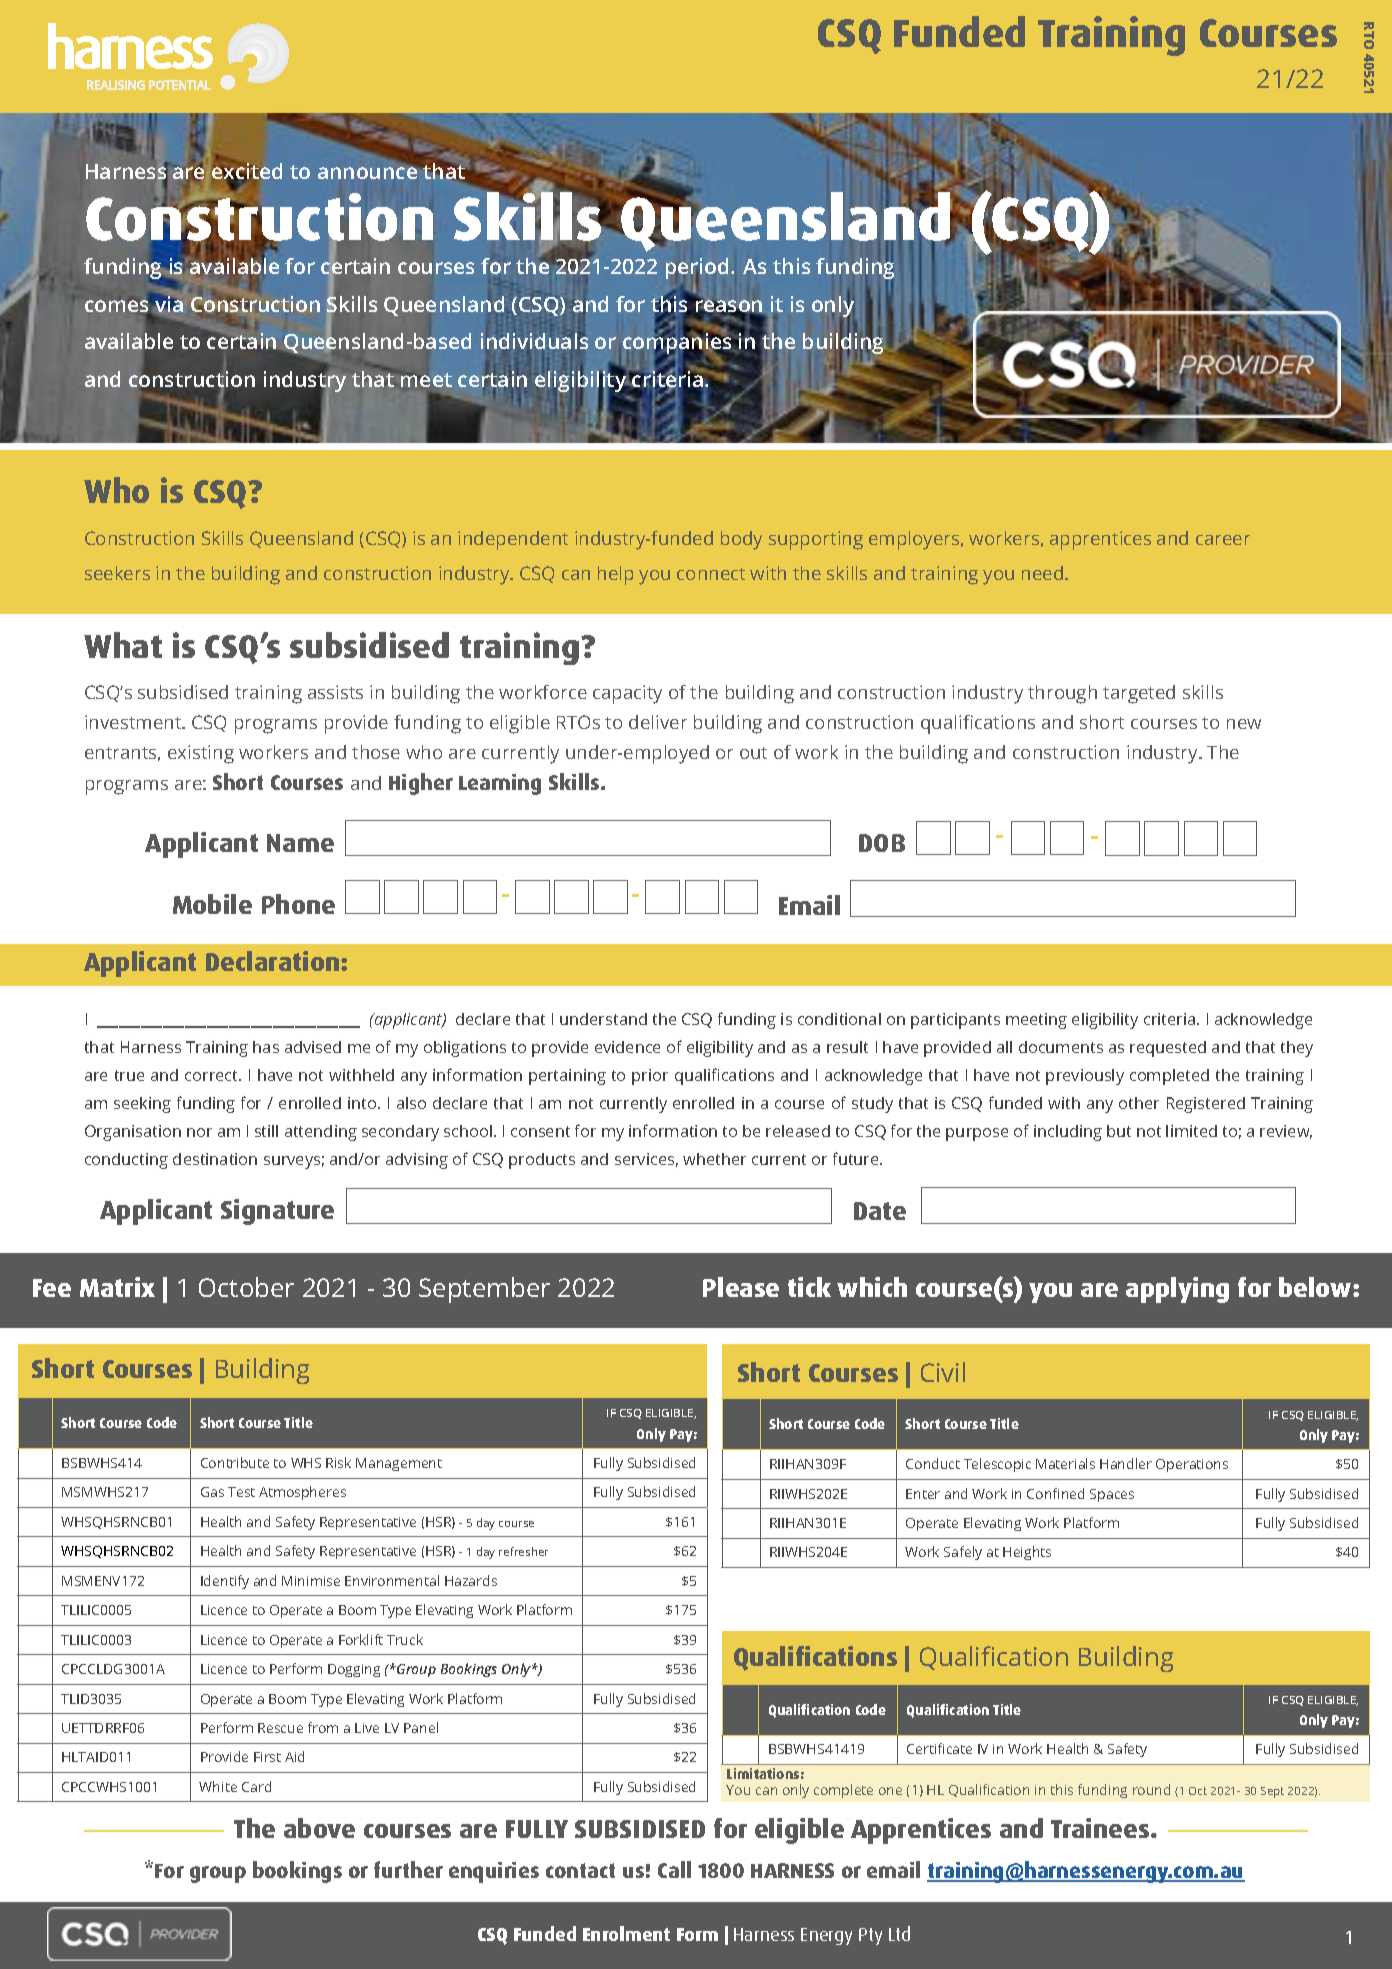  I want to click on period, so click(697, 270).
